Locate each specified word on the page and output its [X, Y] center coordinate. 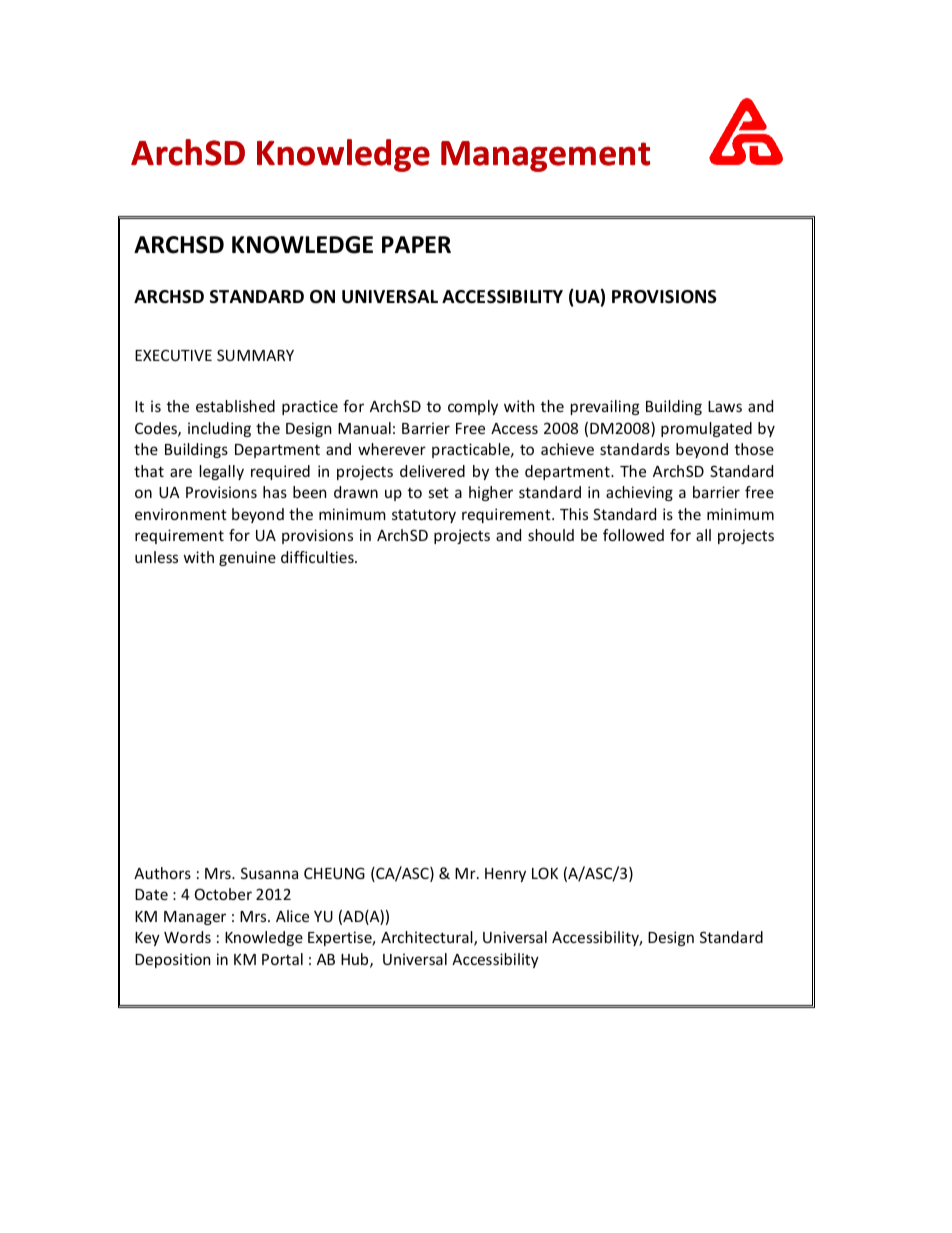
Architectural [428, 938]
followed [633, 535]
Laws [725, 406]
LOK [545, 873]
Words [187, 937]
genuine [247, 558]
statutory [424, 516]
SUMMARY [255, 355]
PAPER [416, 244]
